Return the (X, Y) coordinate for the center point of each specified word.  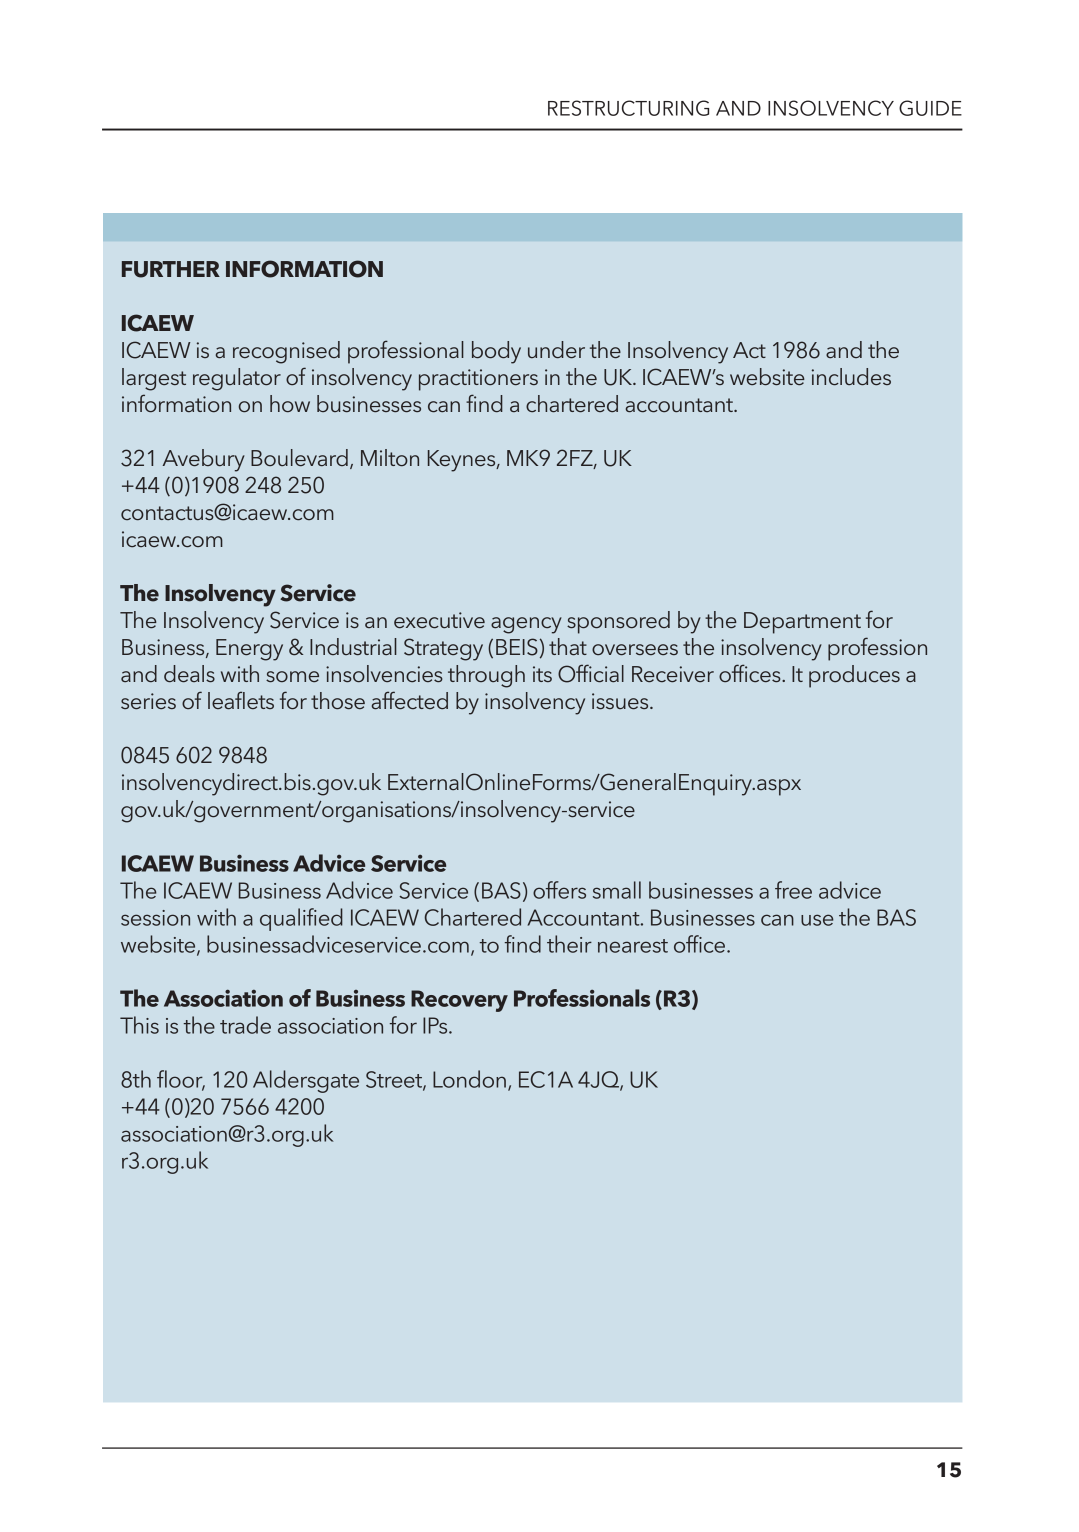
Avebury (204, 460)
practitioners (478, 380)
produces (854, 676)
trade (245, 1025)
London (469, 1079)
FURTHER (171, 269)
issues (621, 701)
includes (851, 377)
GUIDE (930, 108)
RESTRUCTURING (628, 108)
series (148, 701)
